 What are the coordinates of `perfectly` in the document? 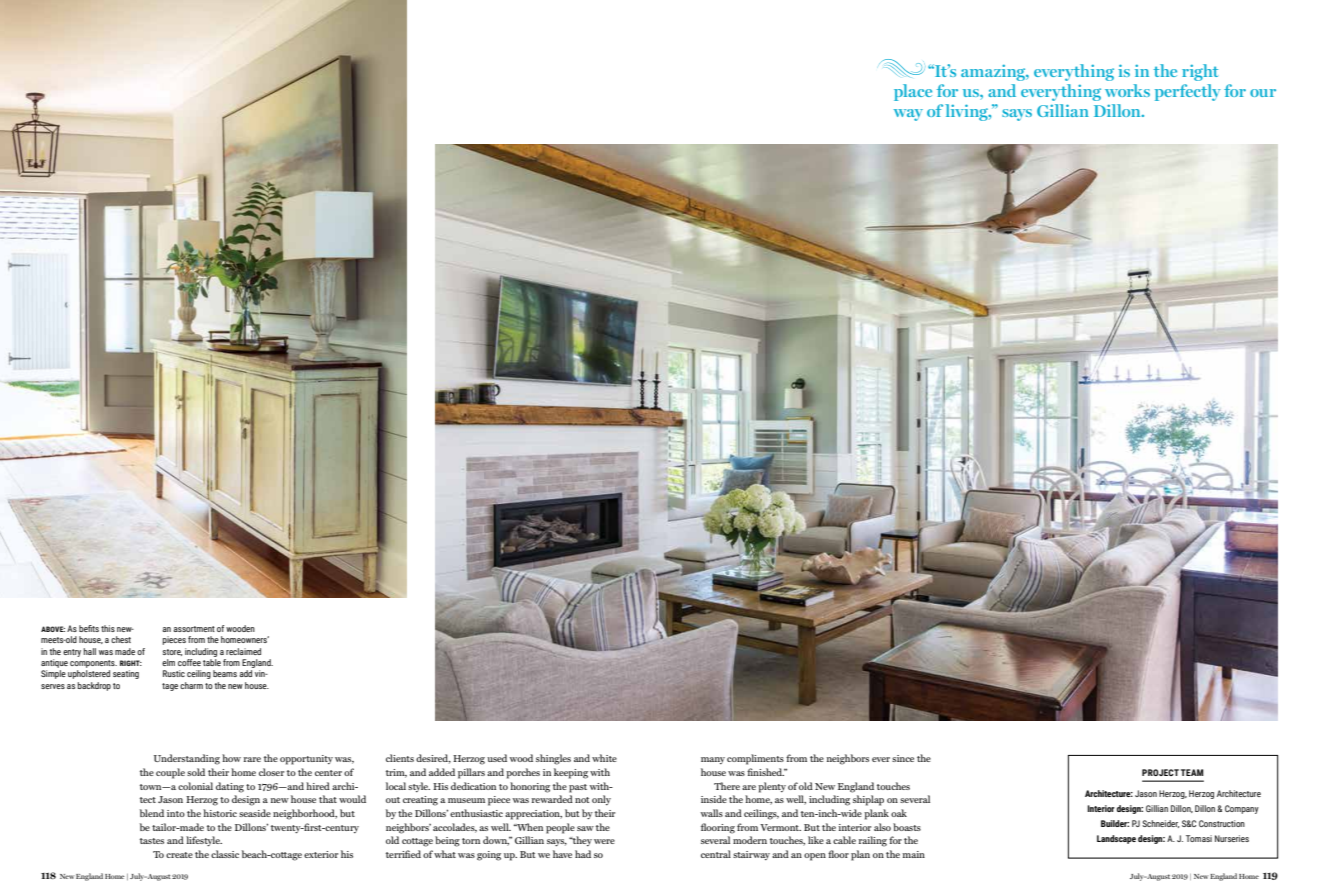 It's located at (1188, 92).
